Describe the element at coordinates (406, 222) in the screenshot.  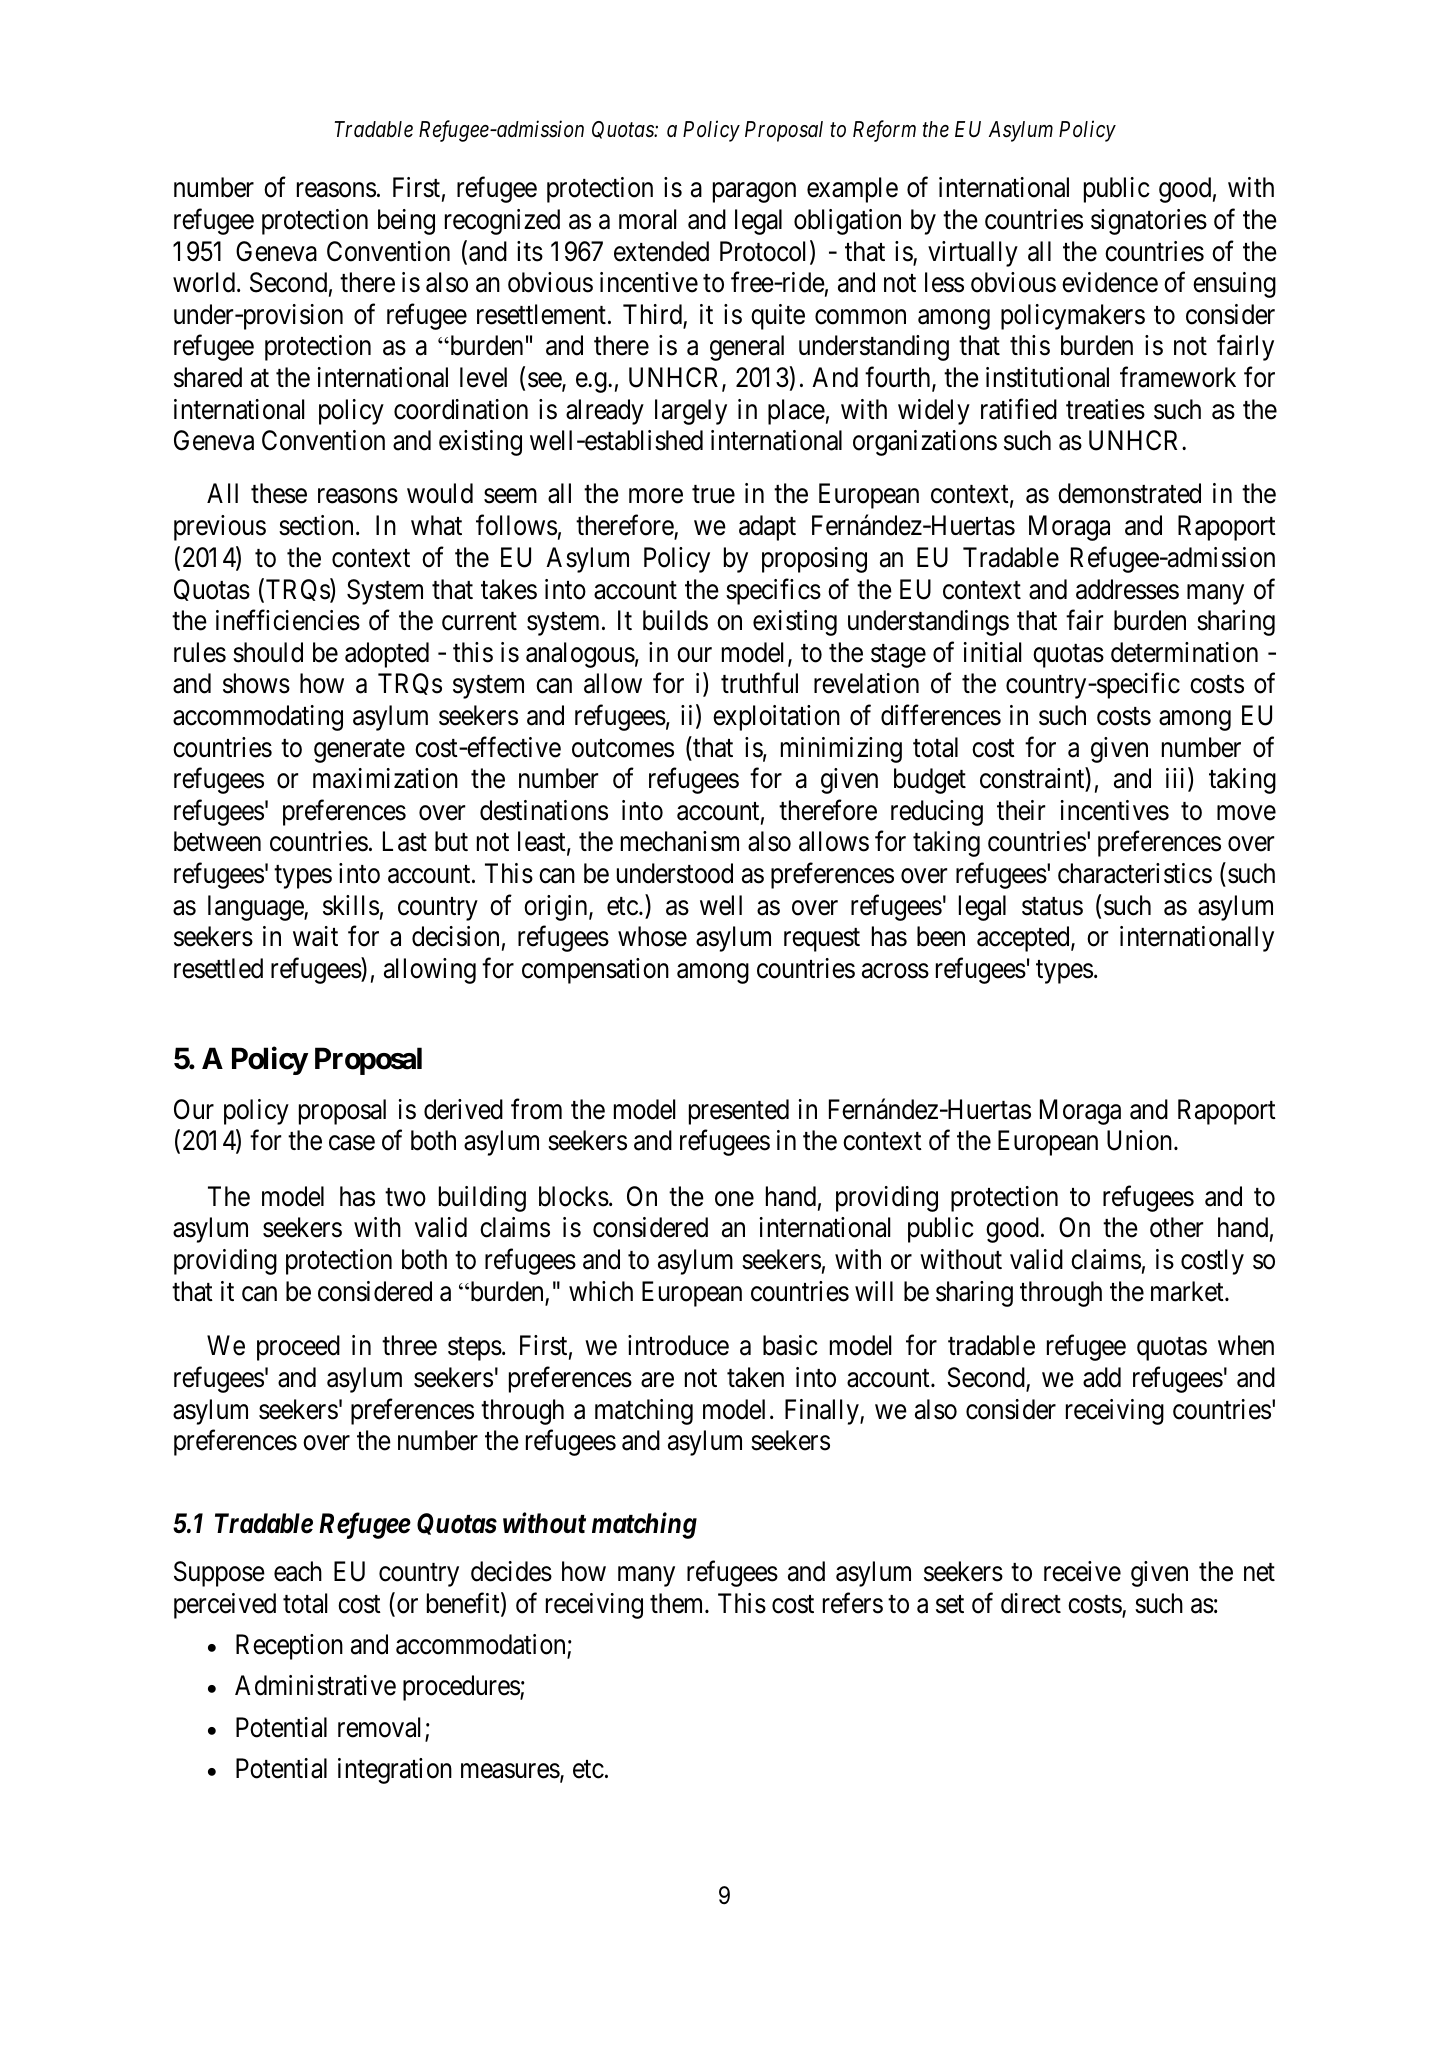
I see `being` at that location.
